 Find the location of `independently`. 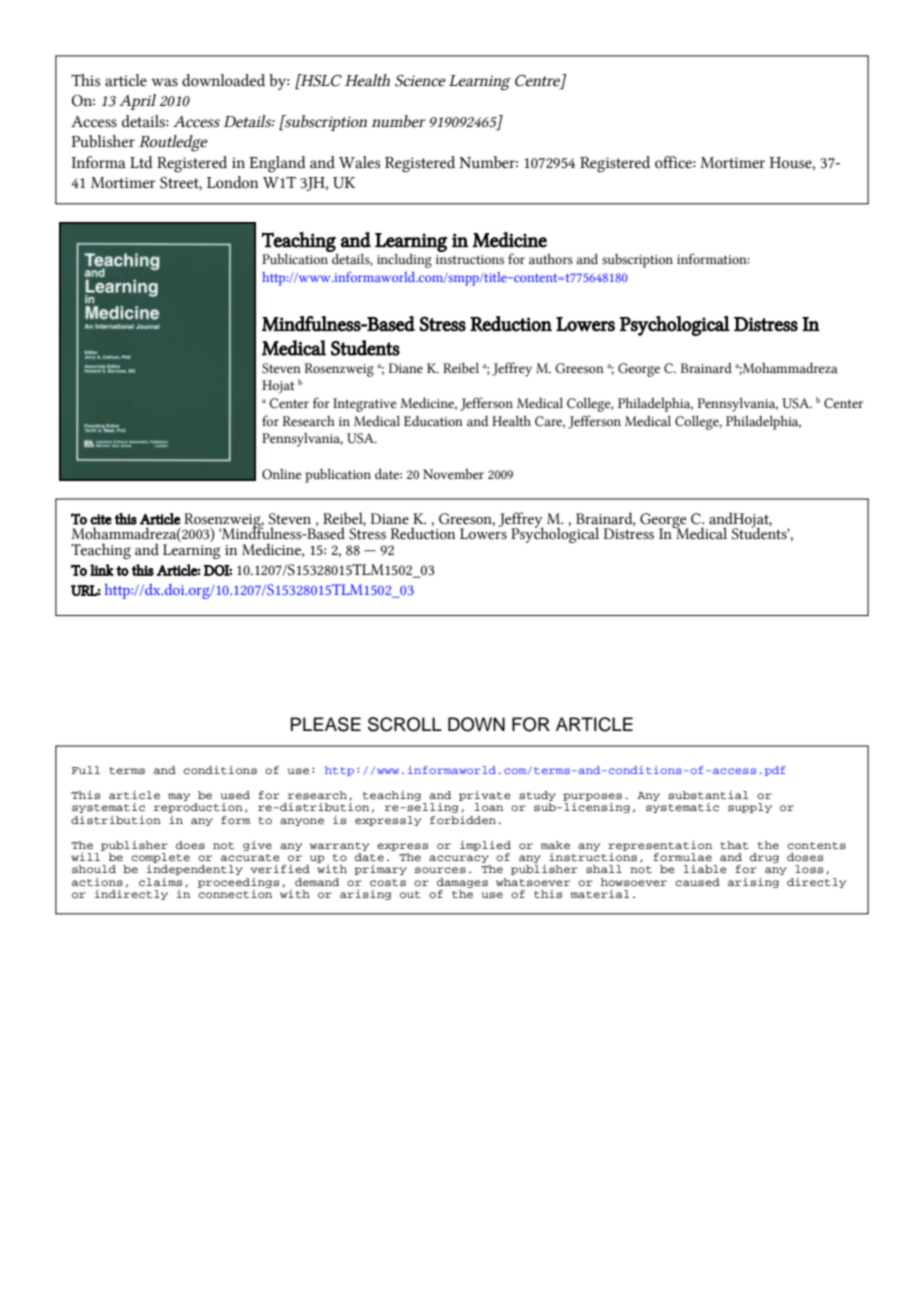

independently is located at coordinates (195, 870).
